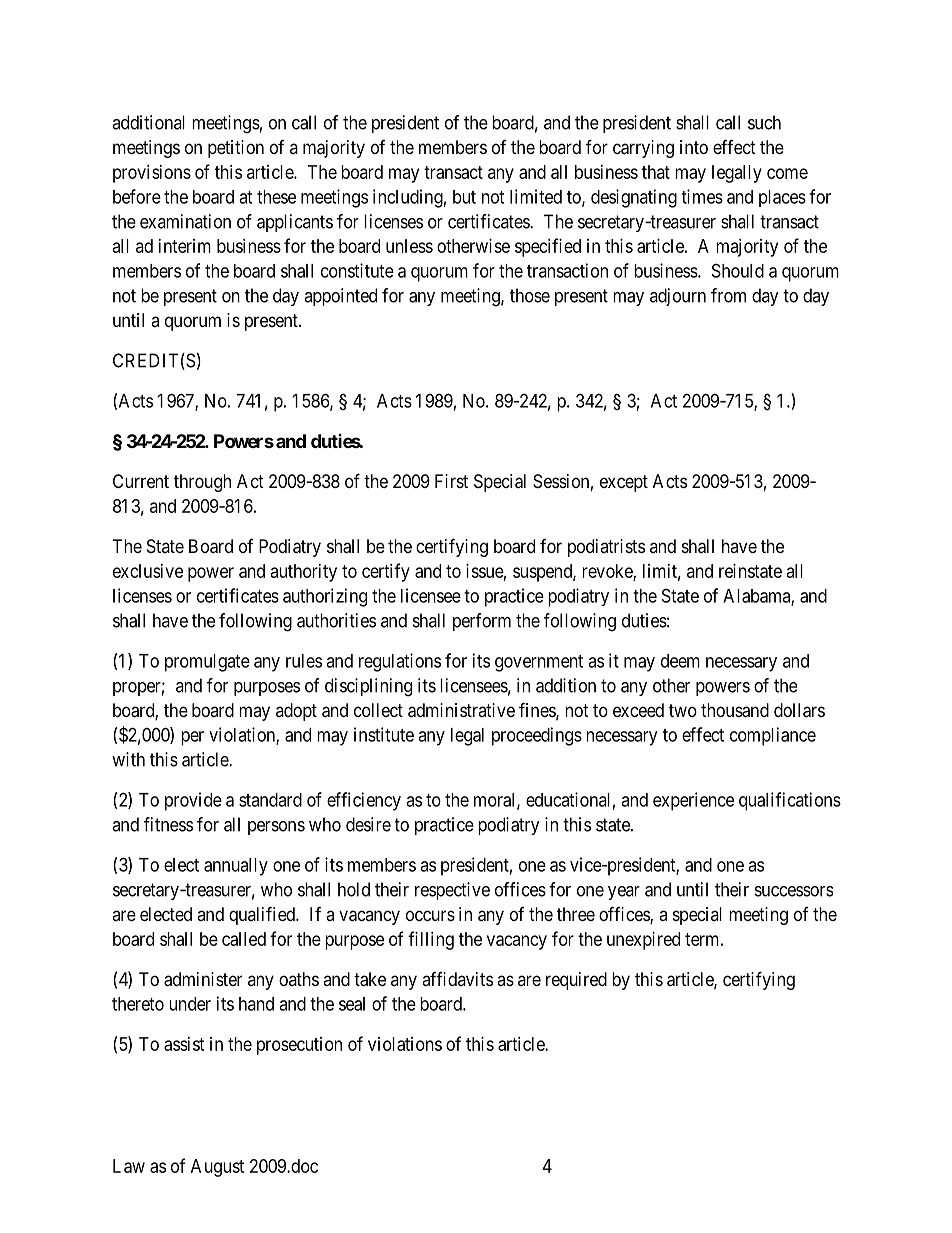 This document has height=1233, width=952. What do you see at coordinates (368, 824) in the document?
I see `desire` at bounding box center [368, 824].
